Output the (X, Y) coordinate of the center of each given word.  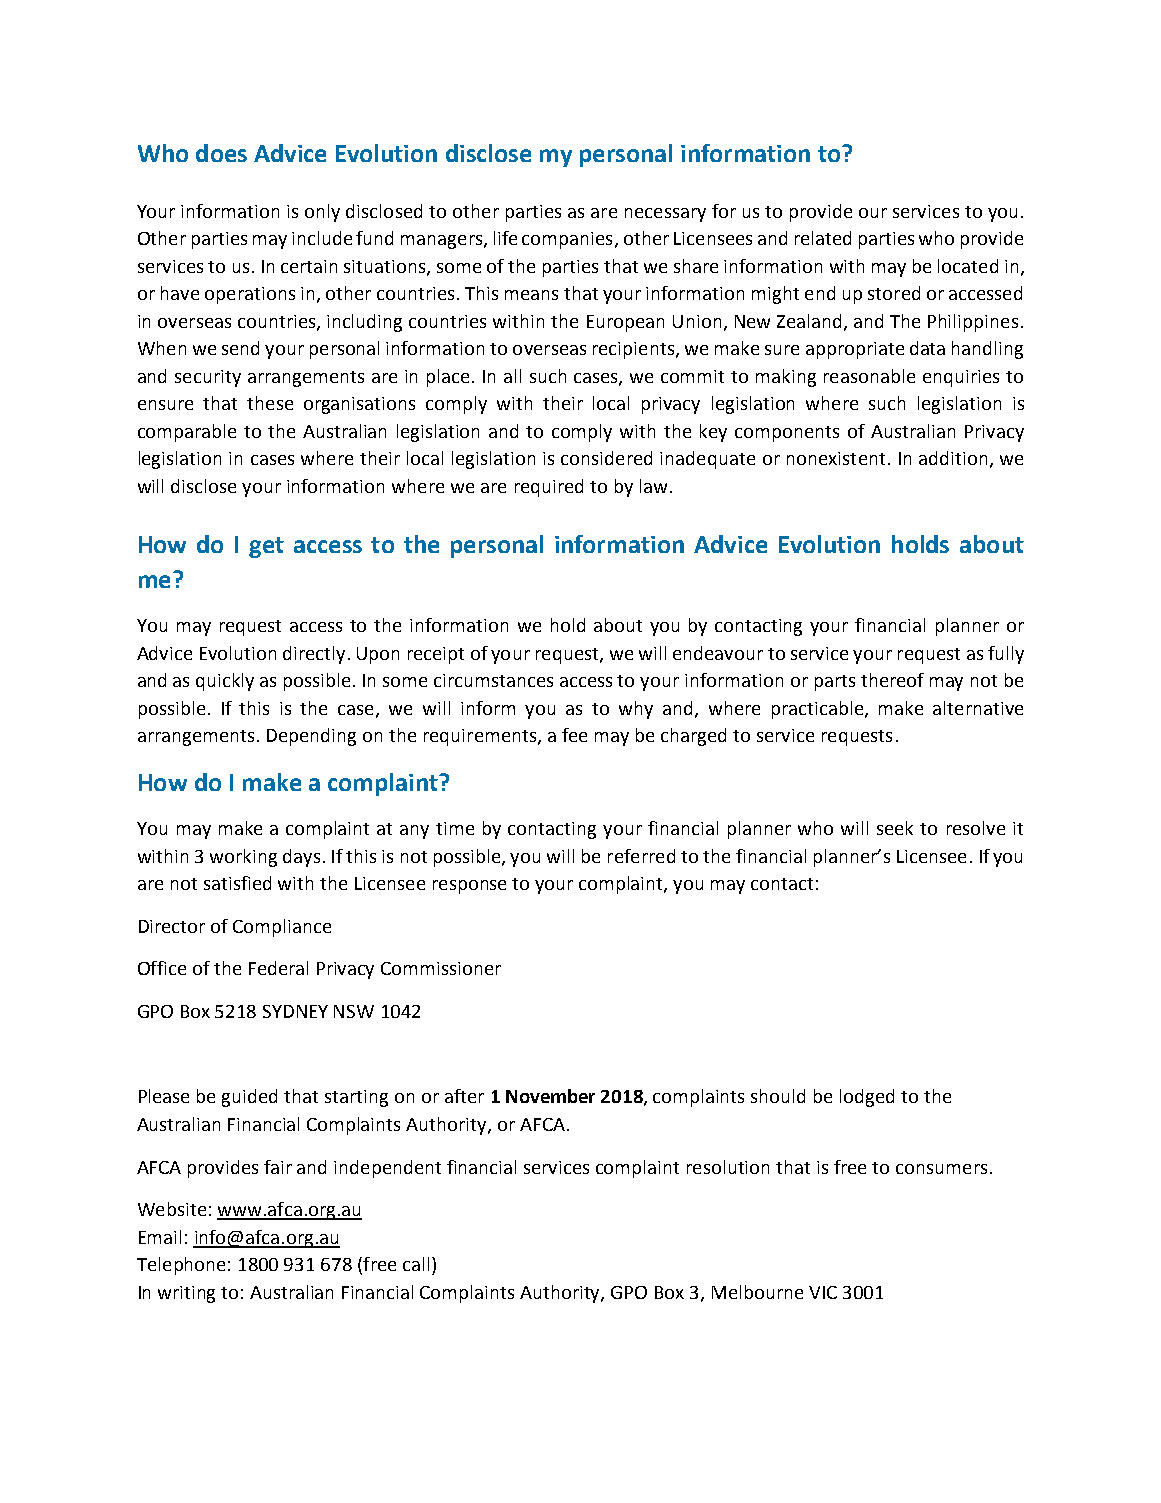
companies (567, 240)
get (266, 547)
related (823, 238)
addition (953, 458)
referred (641, 856)
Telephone (181, 1266)
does (221, 153)
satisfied (237, 883)
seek (895, 828)
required (549, 488)
